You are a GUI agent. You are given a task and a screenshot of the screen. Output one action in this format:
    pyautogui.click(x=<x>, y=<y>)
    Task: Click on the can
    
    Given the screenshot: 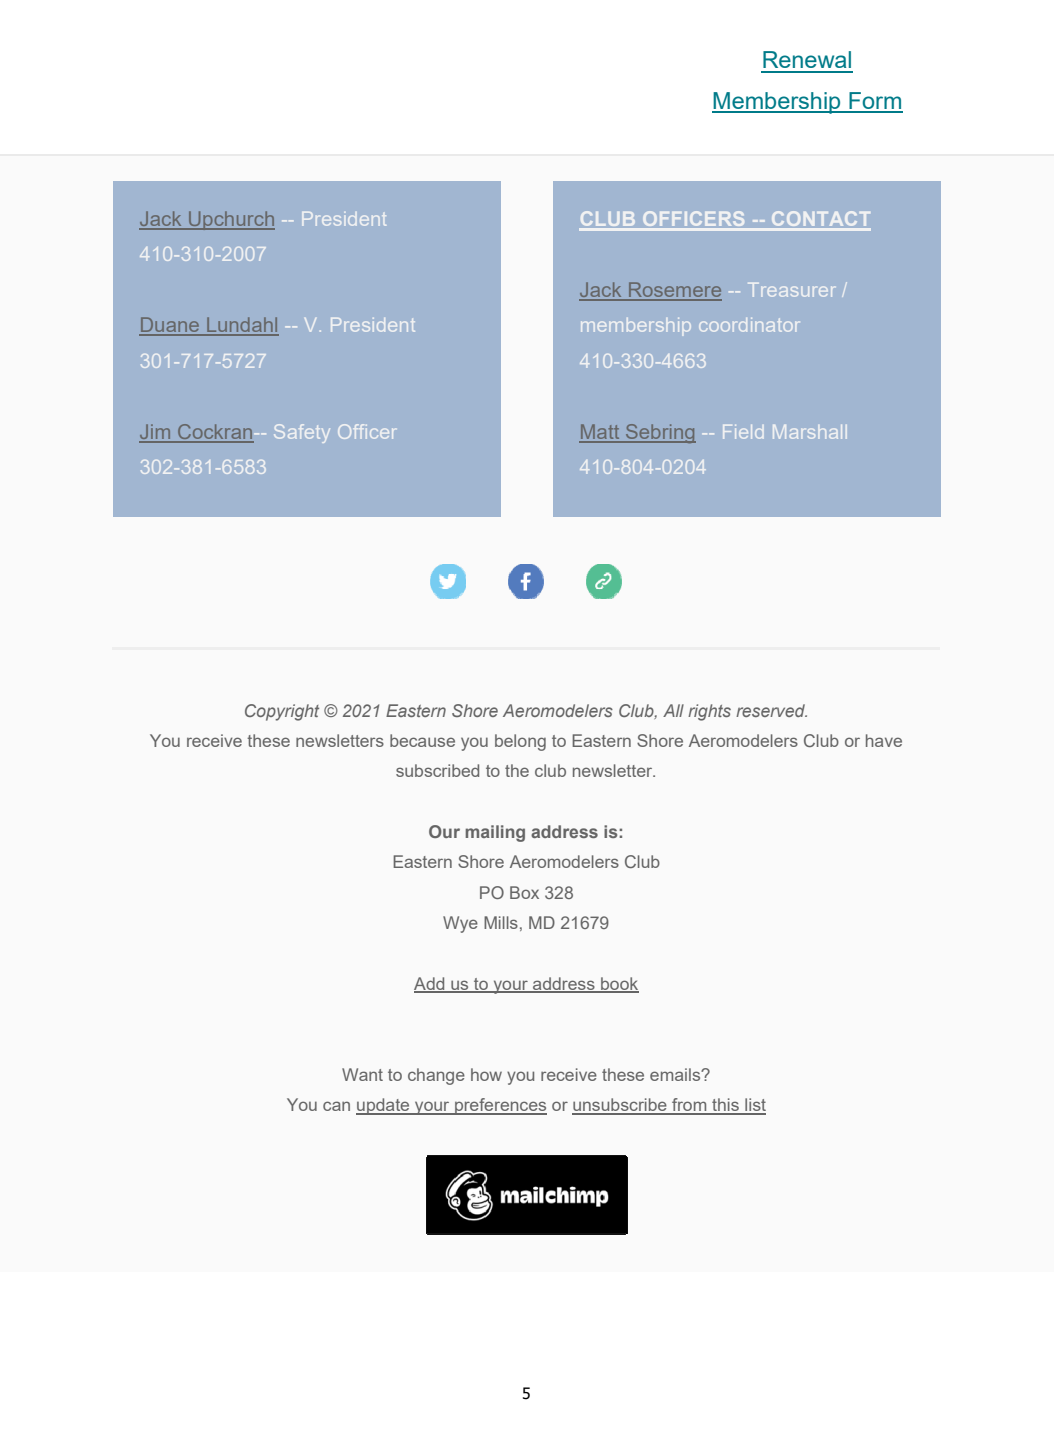 What is the action you would take?
    pyautogui.click(x=336, y=1106)
